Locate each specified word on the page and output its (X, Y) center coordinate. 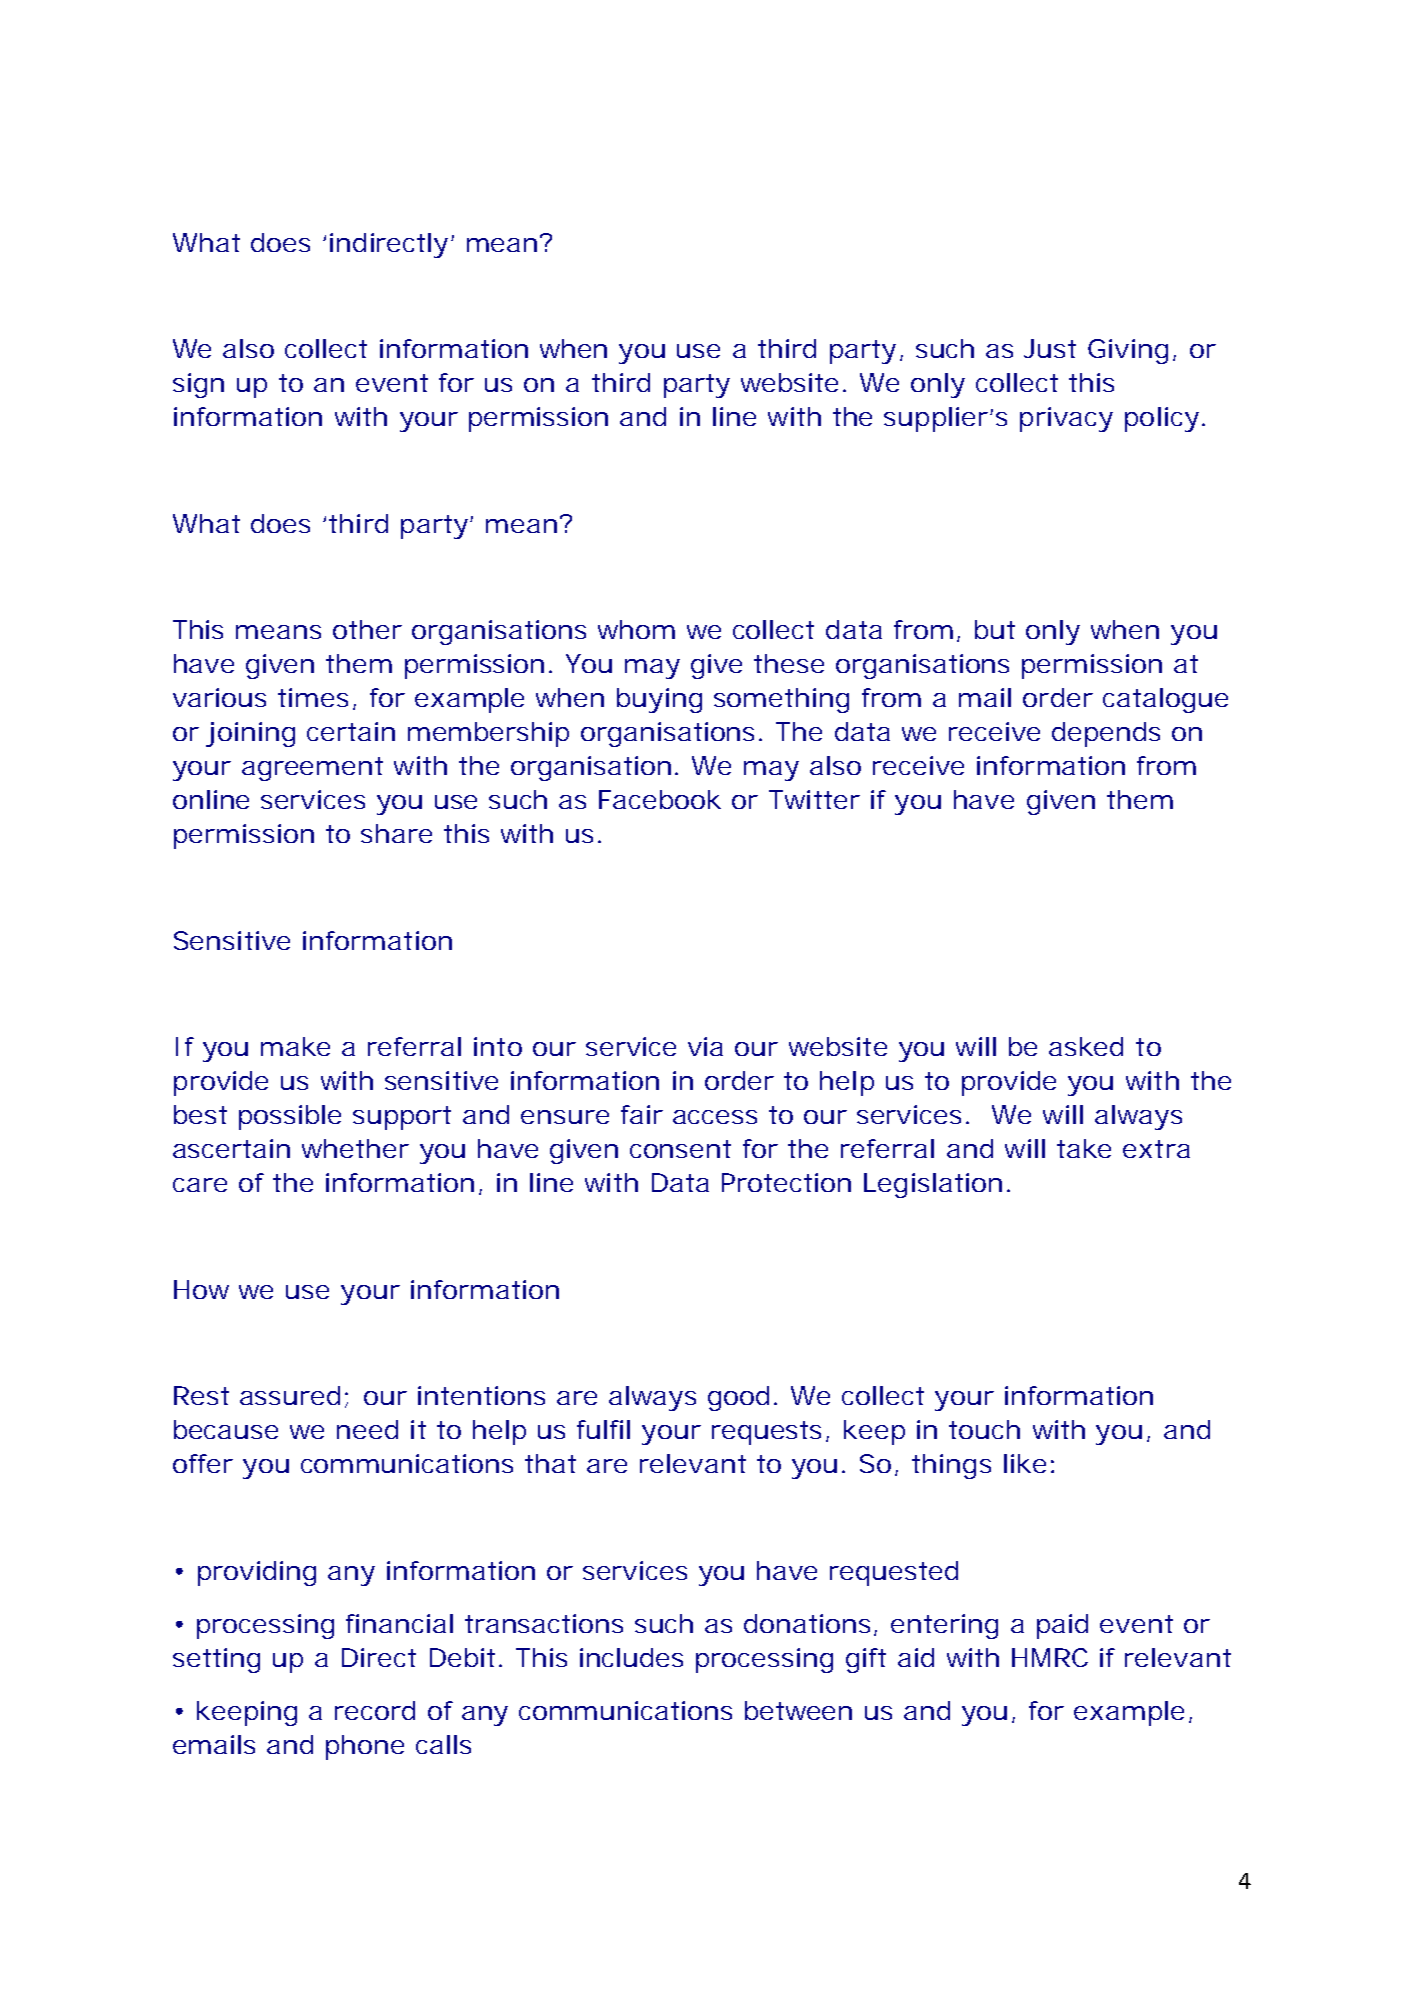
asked (1086, 1046)
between (798, 1710)
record (375, 1710)
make (295, 1046)
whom (636, 629)
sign (198, 385)
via (705, 1046)
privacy (1066, 419)
